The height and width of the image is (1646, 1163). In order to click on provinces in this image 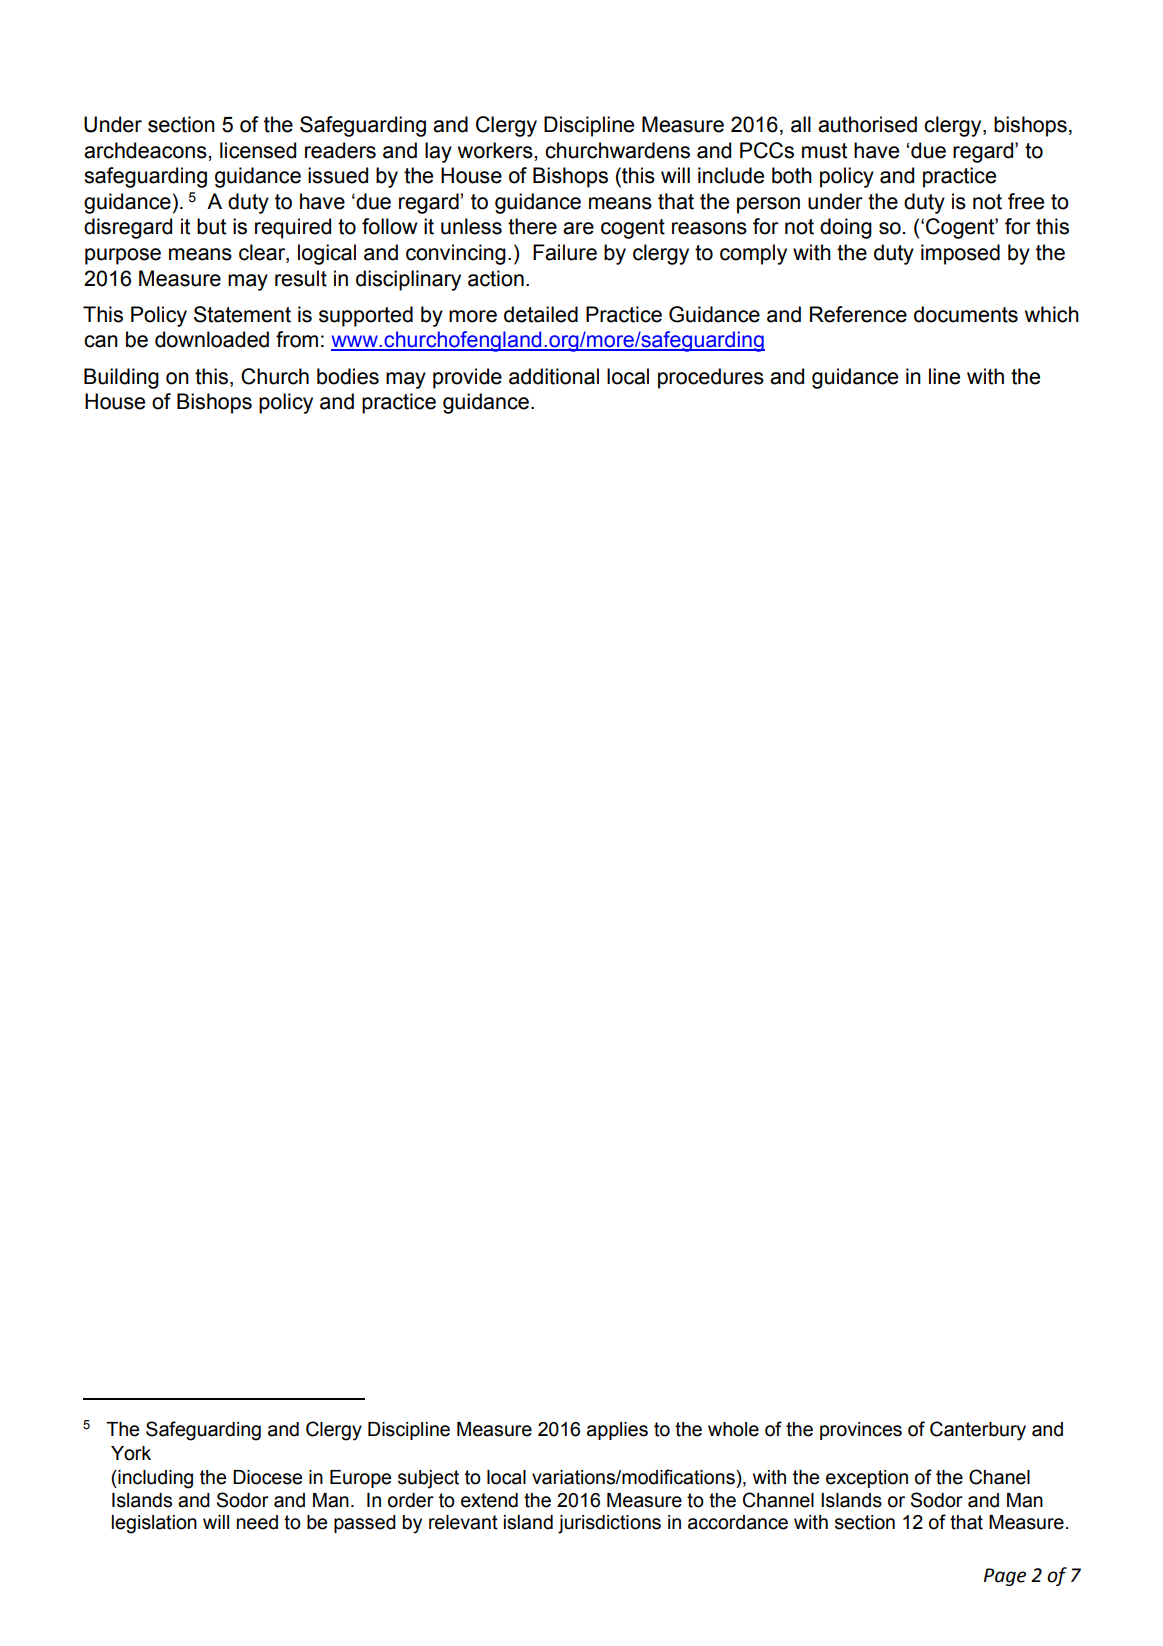, I will do `click(861, 1431)`.
